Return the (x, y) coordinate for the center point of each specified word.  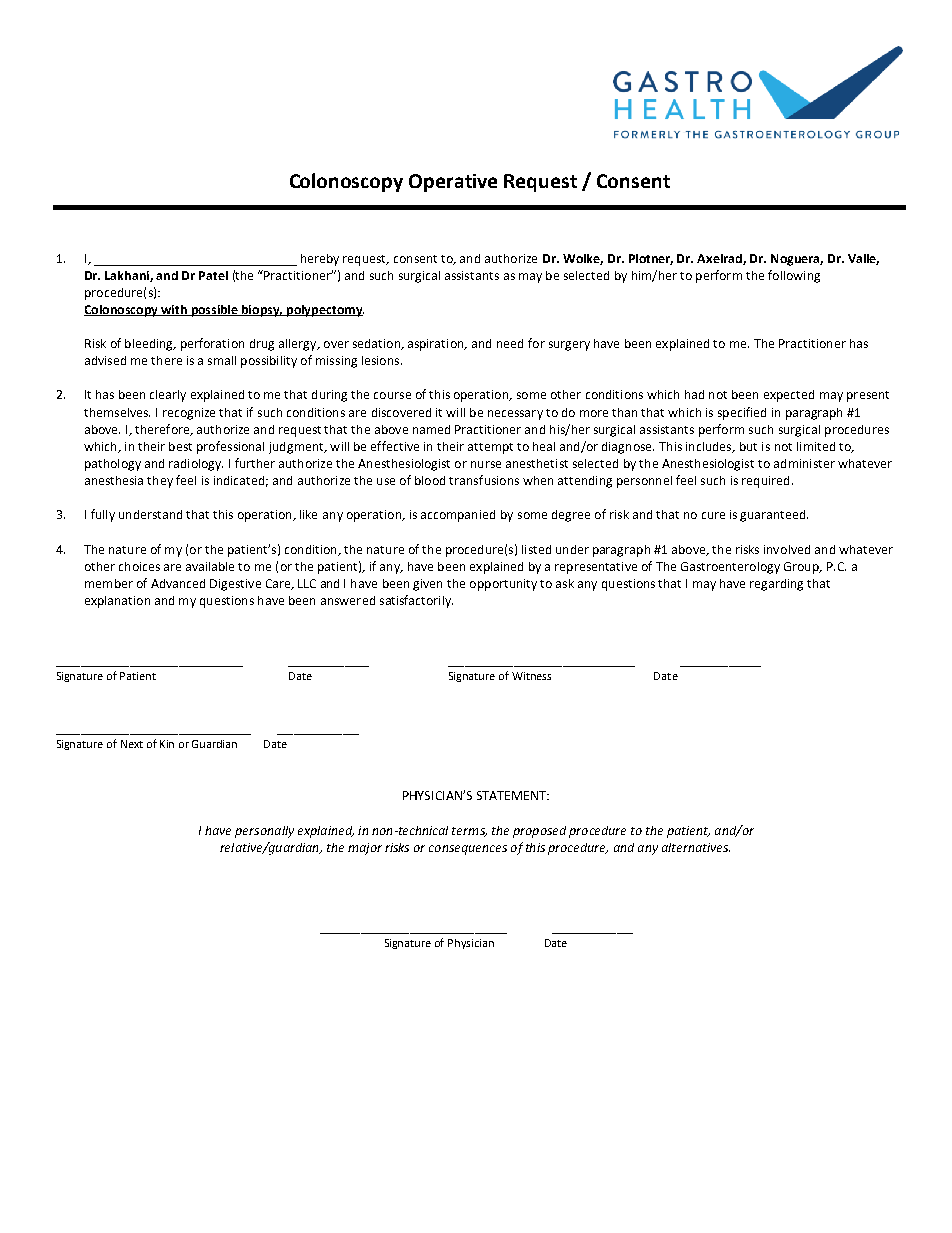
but (748, 446)
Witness (531, 676)
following (794, 276)
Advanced (178, 583)
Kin (167, 744)
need (510, 343)
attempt (490, 448)
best (180, 446)
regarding (776, 585)
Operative (453, 183)
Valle (863, 259)
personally (264, 832)
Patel (213, 275)
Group (802, 568)
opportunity (503, 585)
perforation (212, 344)
